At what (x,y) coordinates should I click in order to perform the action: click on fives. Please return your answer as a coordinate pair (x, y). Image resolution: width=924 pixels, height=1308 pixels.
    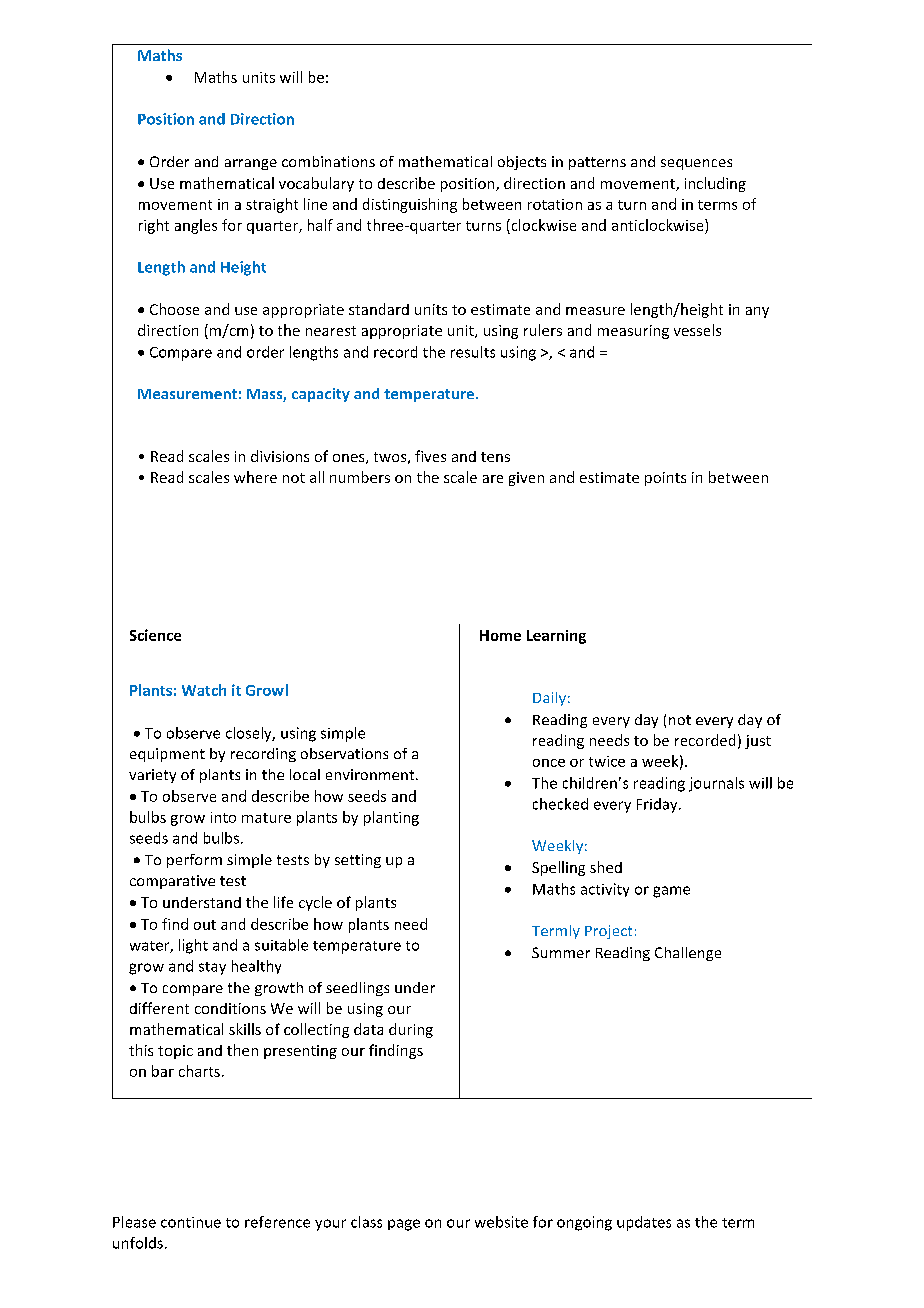
    Looking at the image, I should click on (430, 456).
